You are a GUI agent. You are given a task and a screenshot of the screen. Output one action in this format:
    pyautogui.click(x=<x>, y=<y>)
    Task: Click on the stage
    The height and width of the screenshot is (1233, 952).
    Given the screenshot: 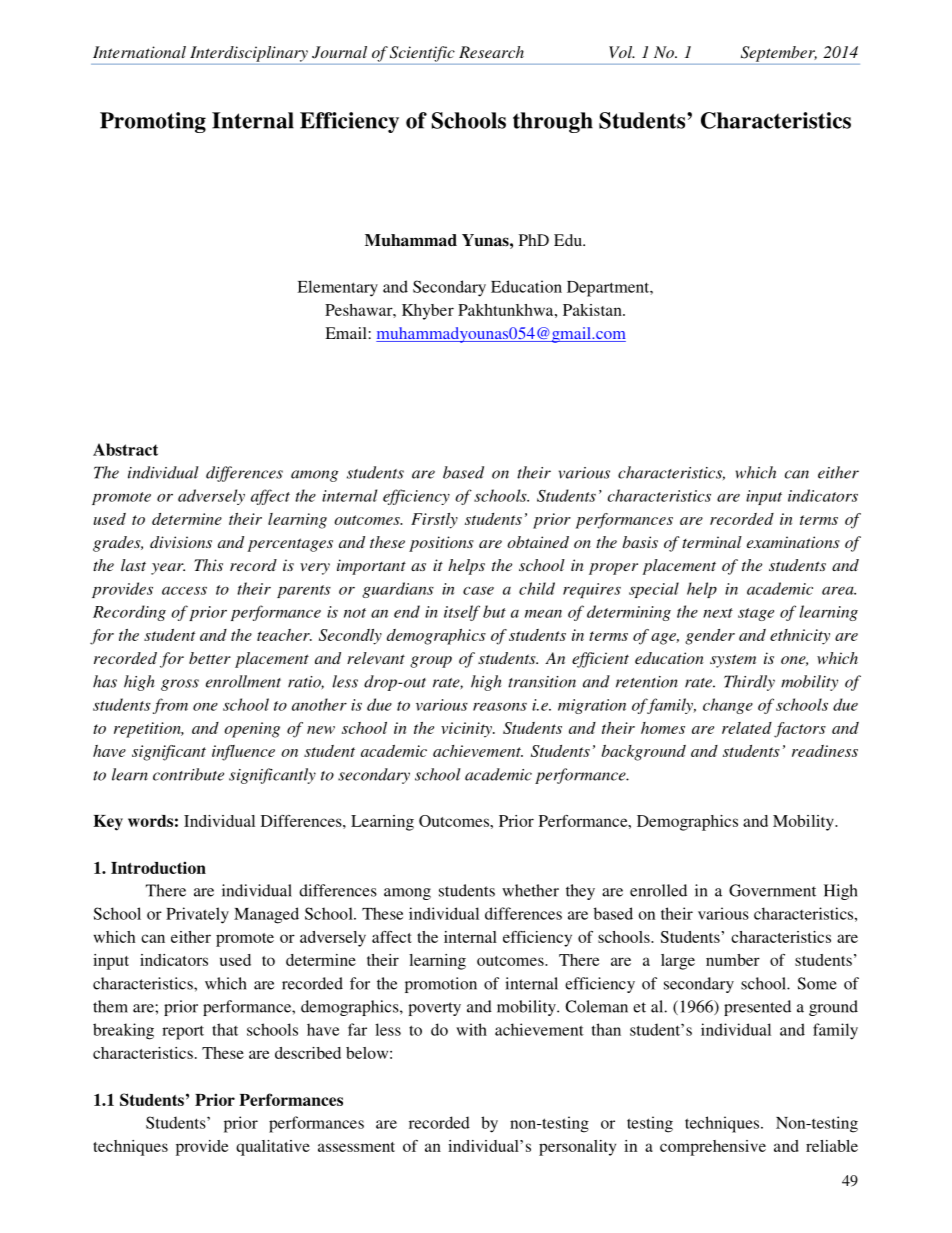 What is the action you would take?
    pyautogui.click(x=756, y=614)
